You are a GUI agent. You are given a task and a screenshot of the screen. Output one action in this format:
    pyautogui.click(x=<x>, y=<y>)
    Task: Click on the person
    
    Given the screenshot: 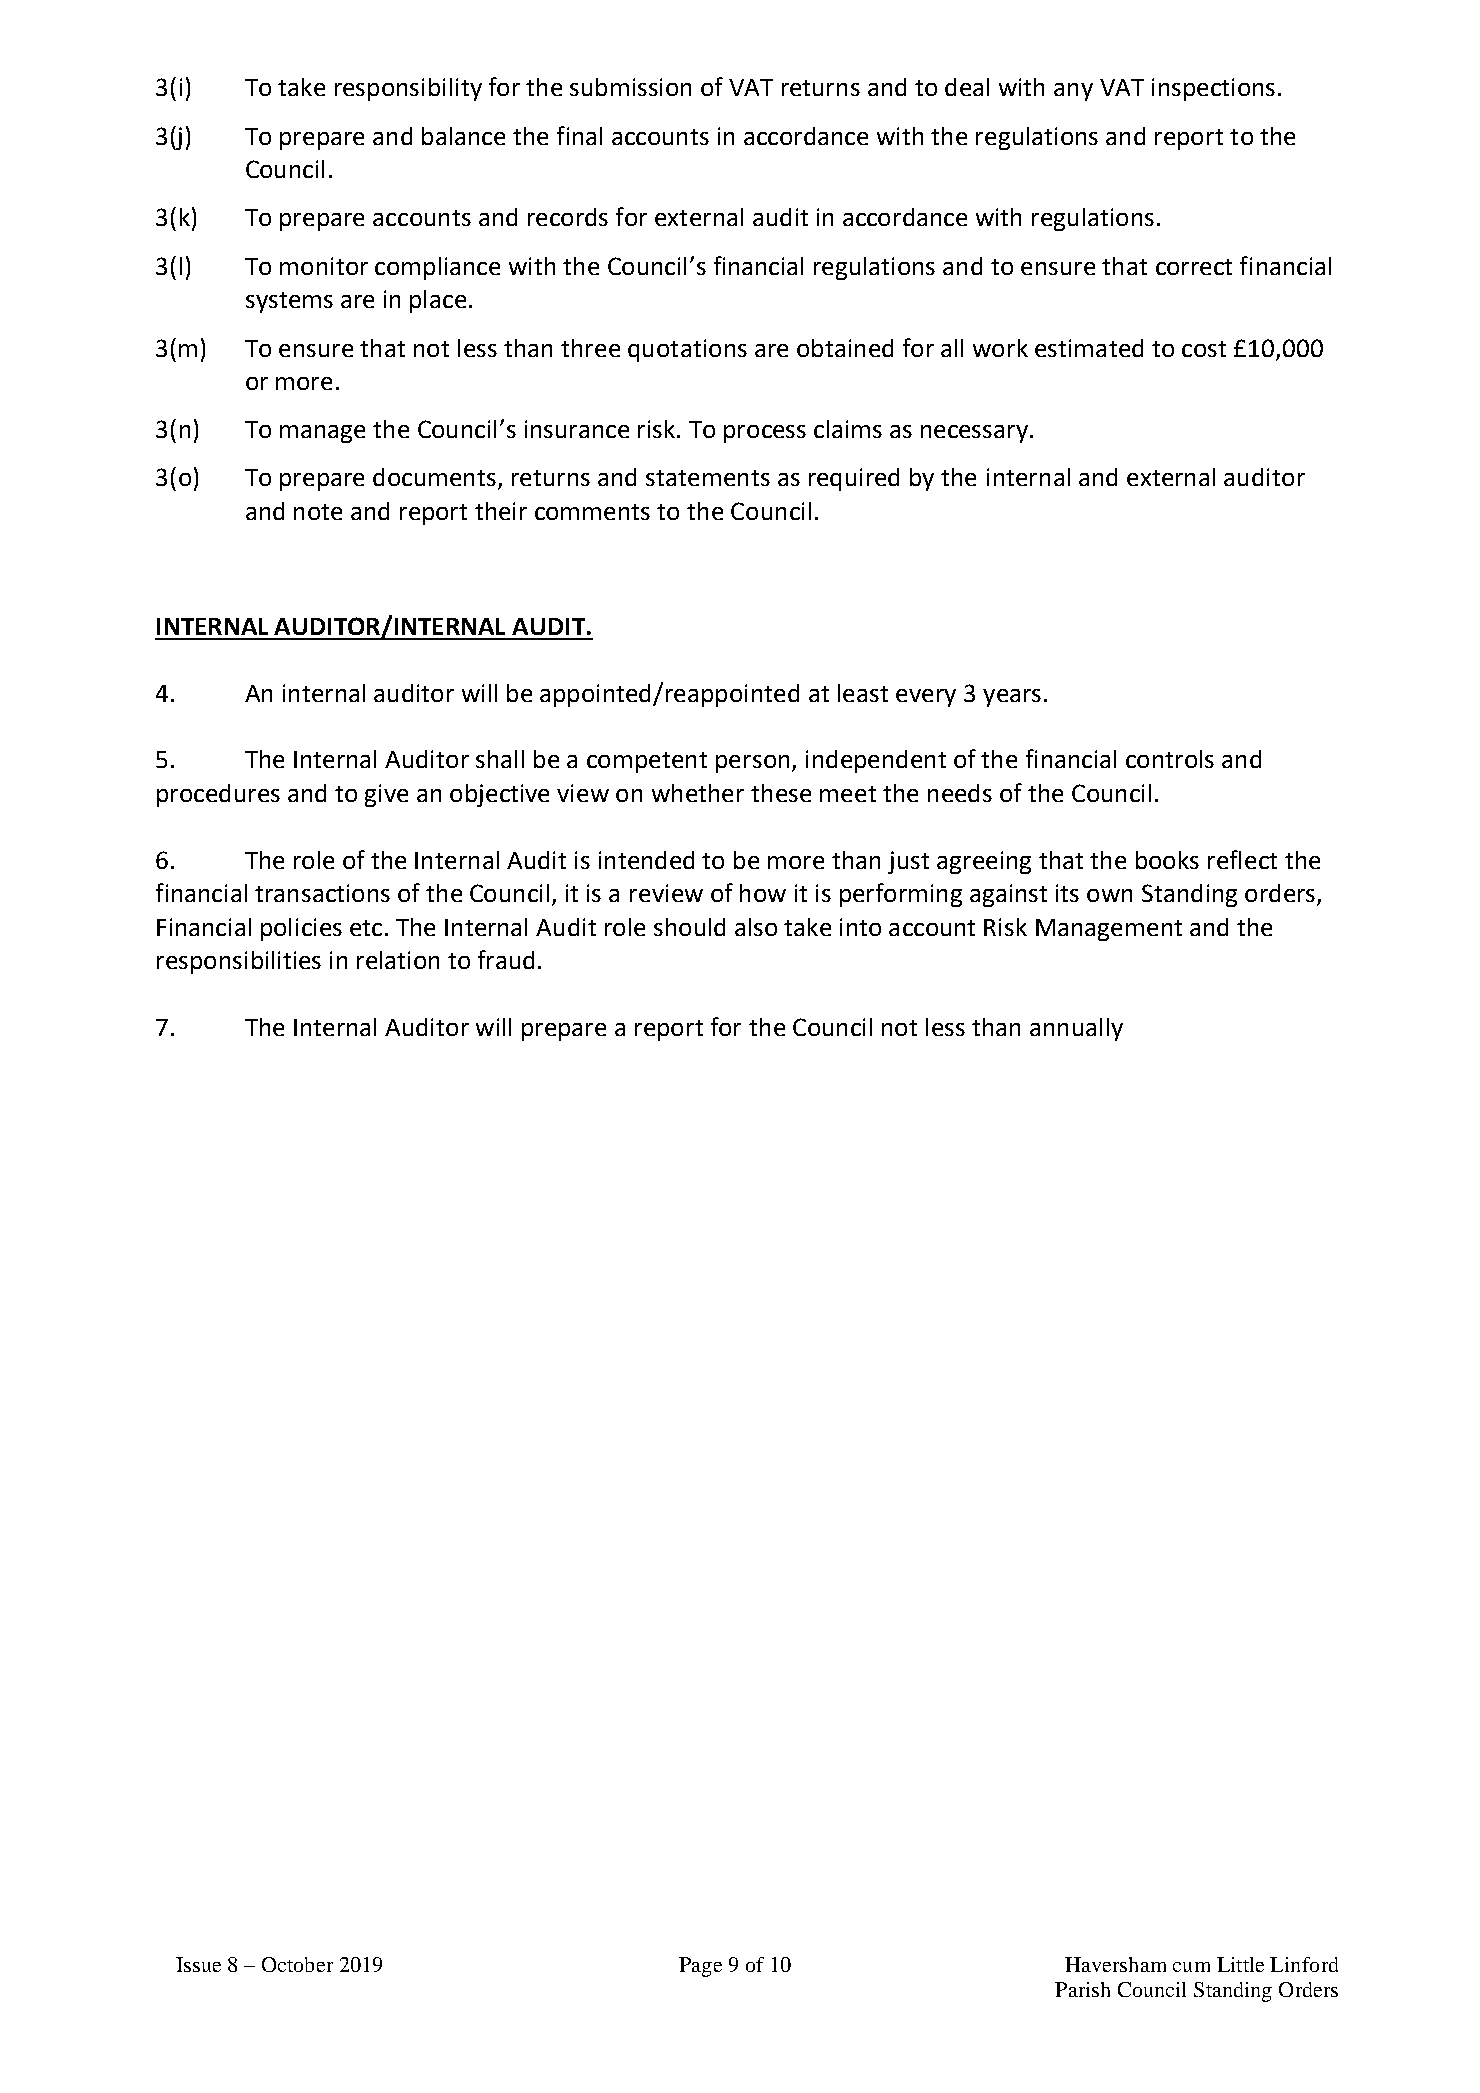 What is the action you would take?
    pyautogui.click(x=752, y=764)
